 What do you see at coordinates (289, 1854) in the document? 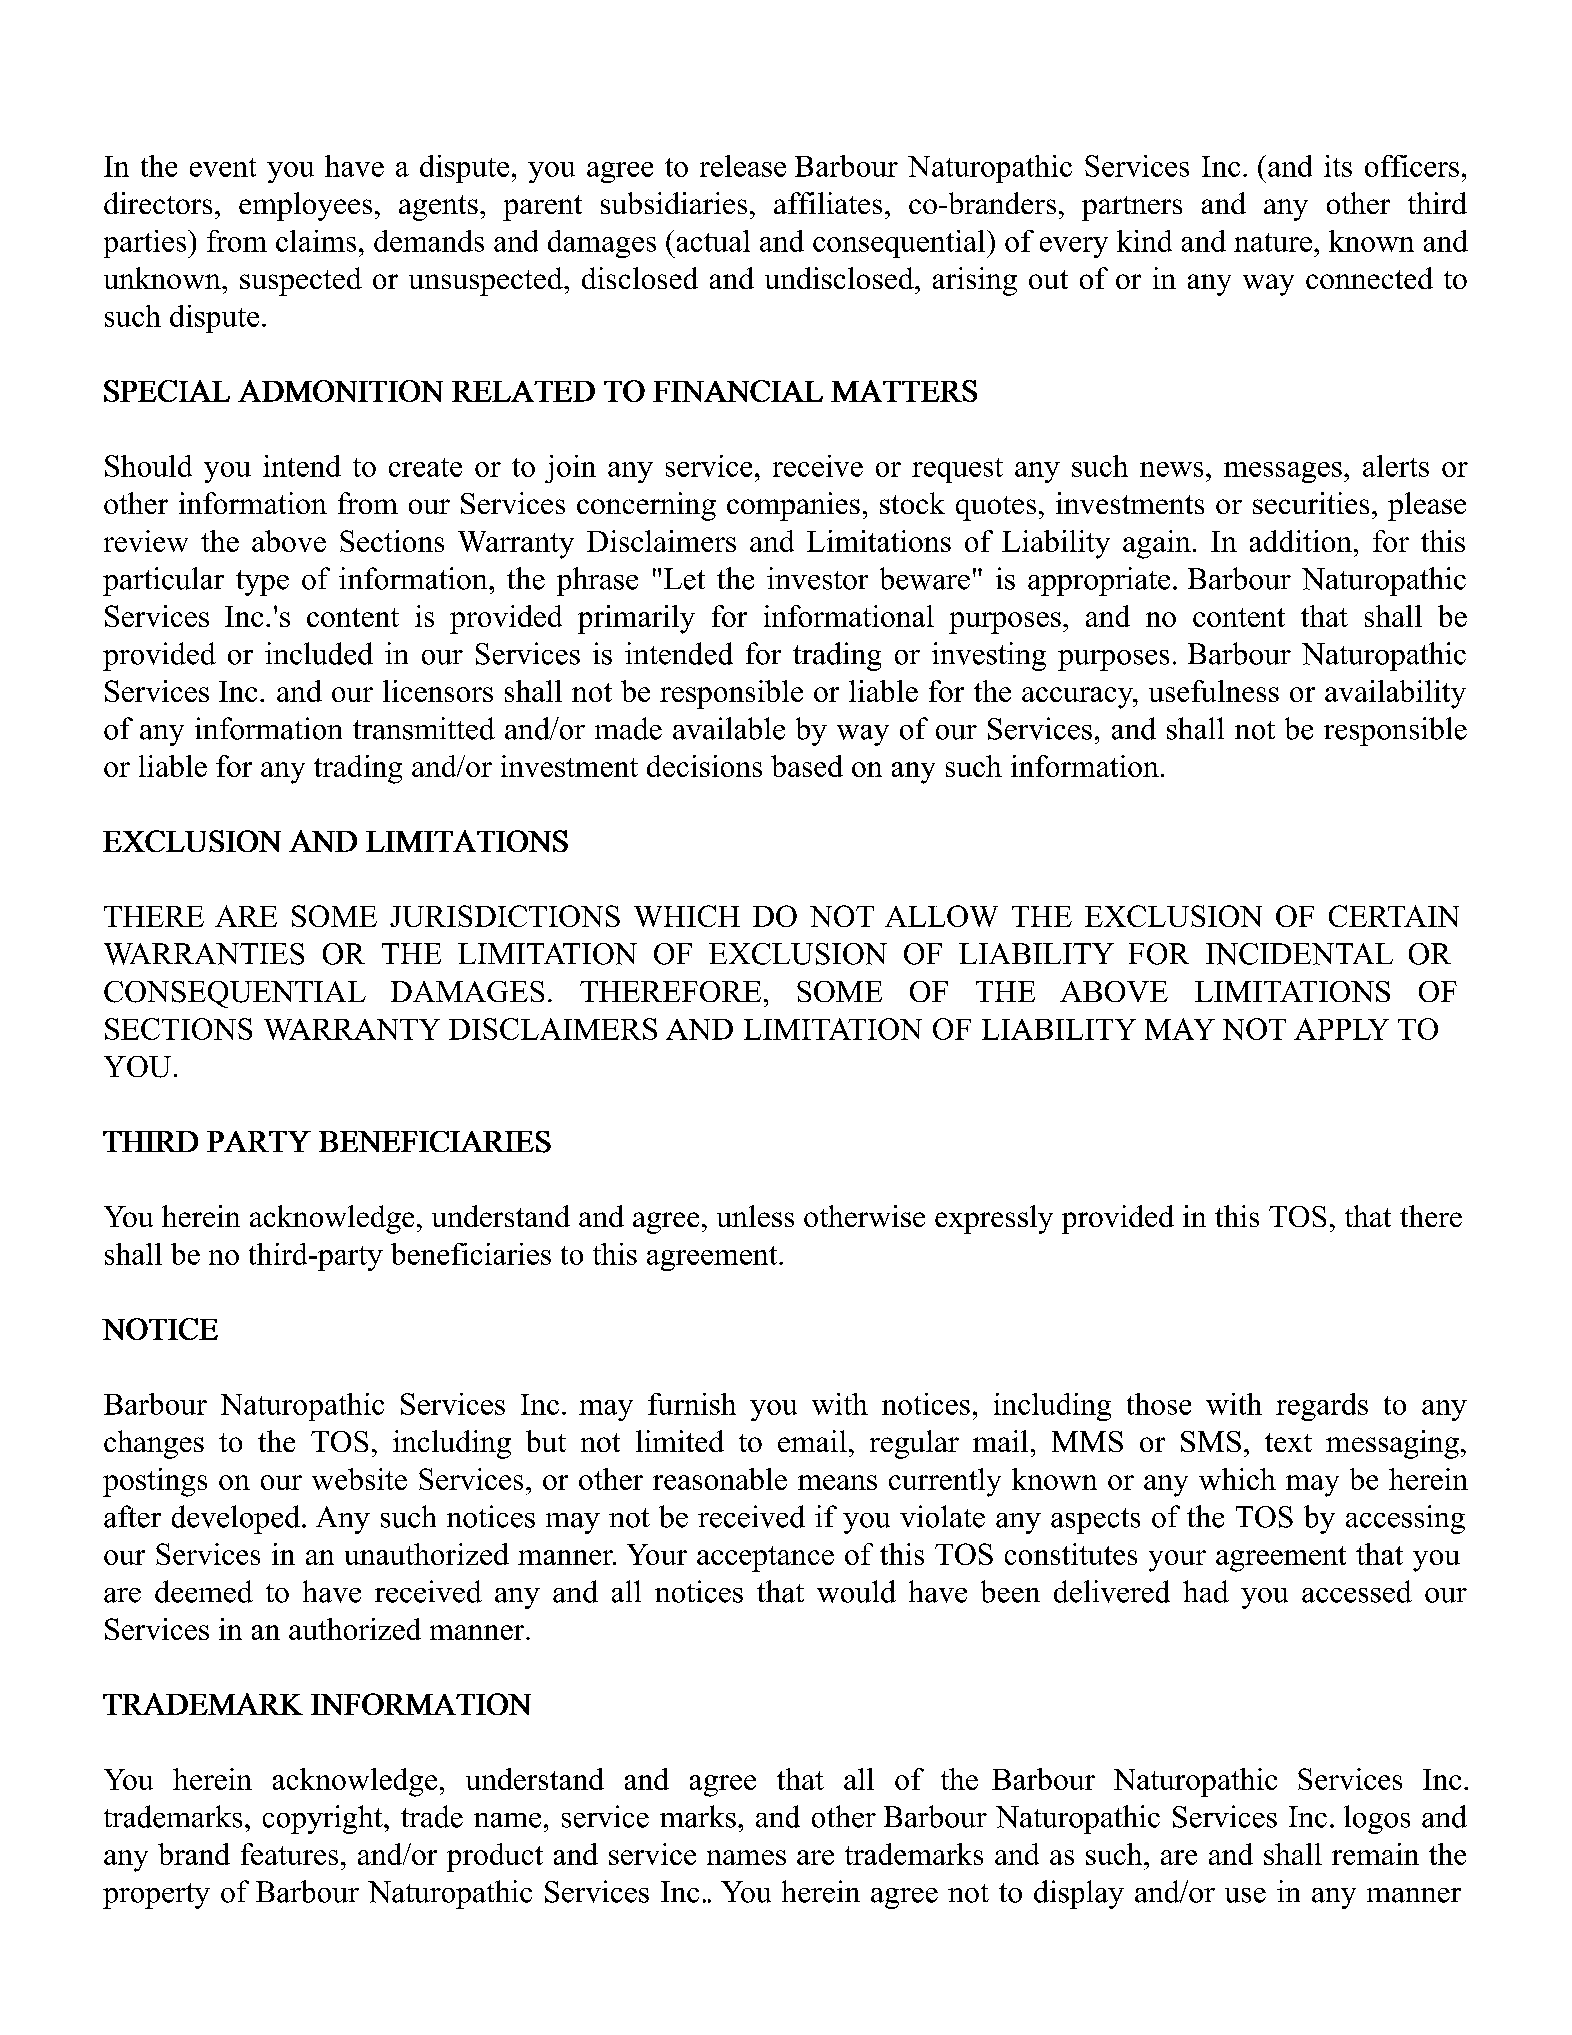
I see `features` at bounding box center [289, 1854].
